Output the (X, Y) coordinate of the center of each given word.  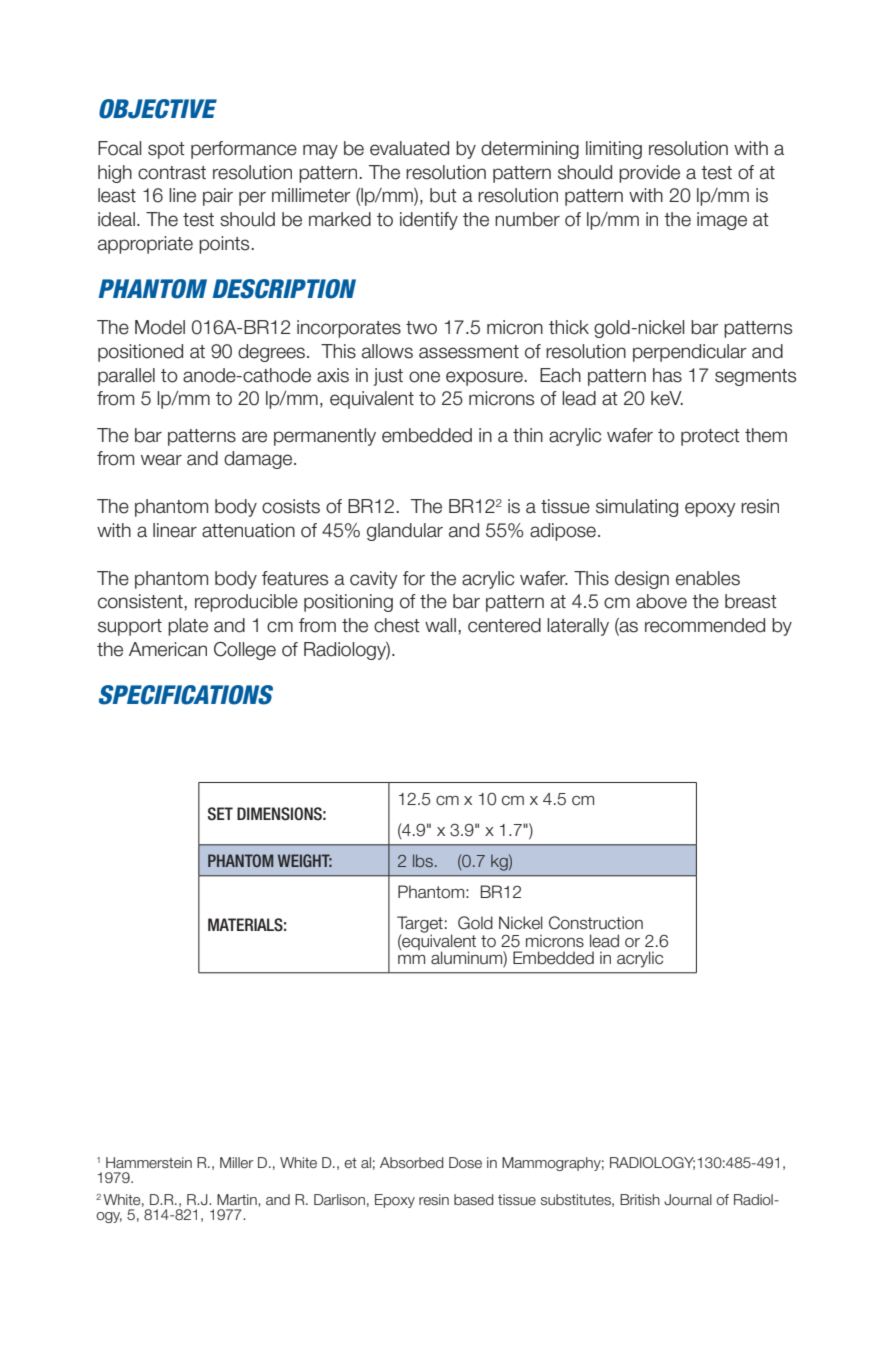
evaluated (409, 148)
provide (649, 174)
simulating (637, 508)
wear (161, 460)
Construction (596, 923)
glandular (405, 532)
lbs (423, 860)
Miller (236, 1163)
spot (166, 150)
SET (220, 814)
